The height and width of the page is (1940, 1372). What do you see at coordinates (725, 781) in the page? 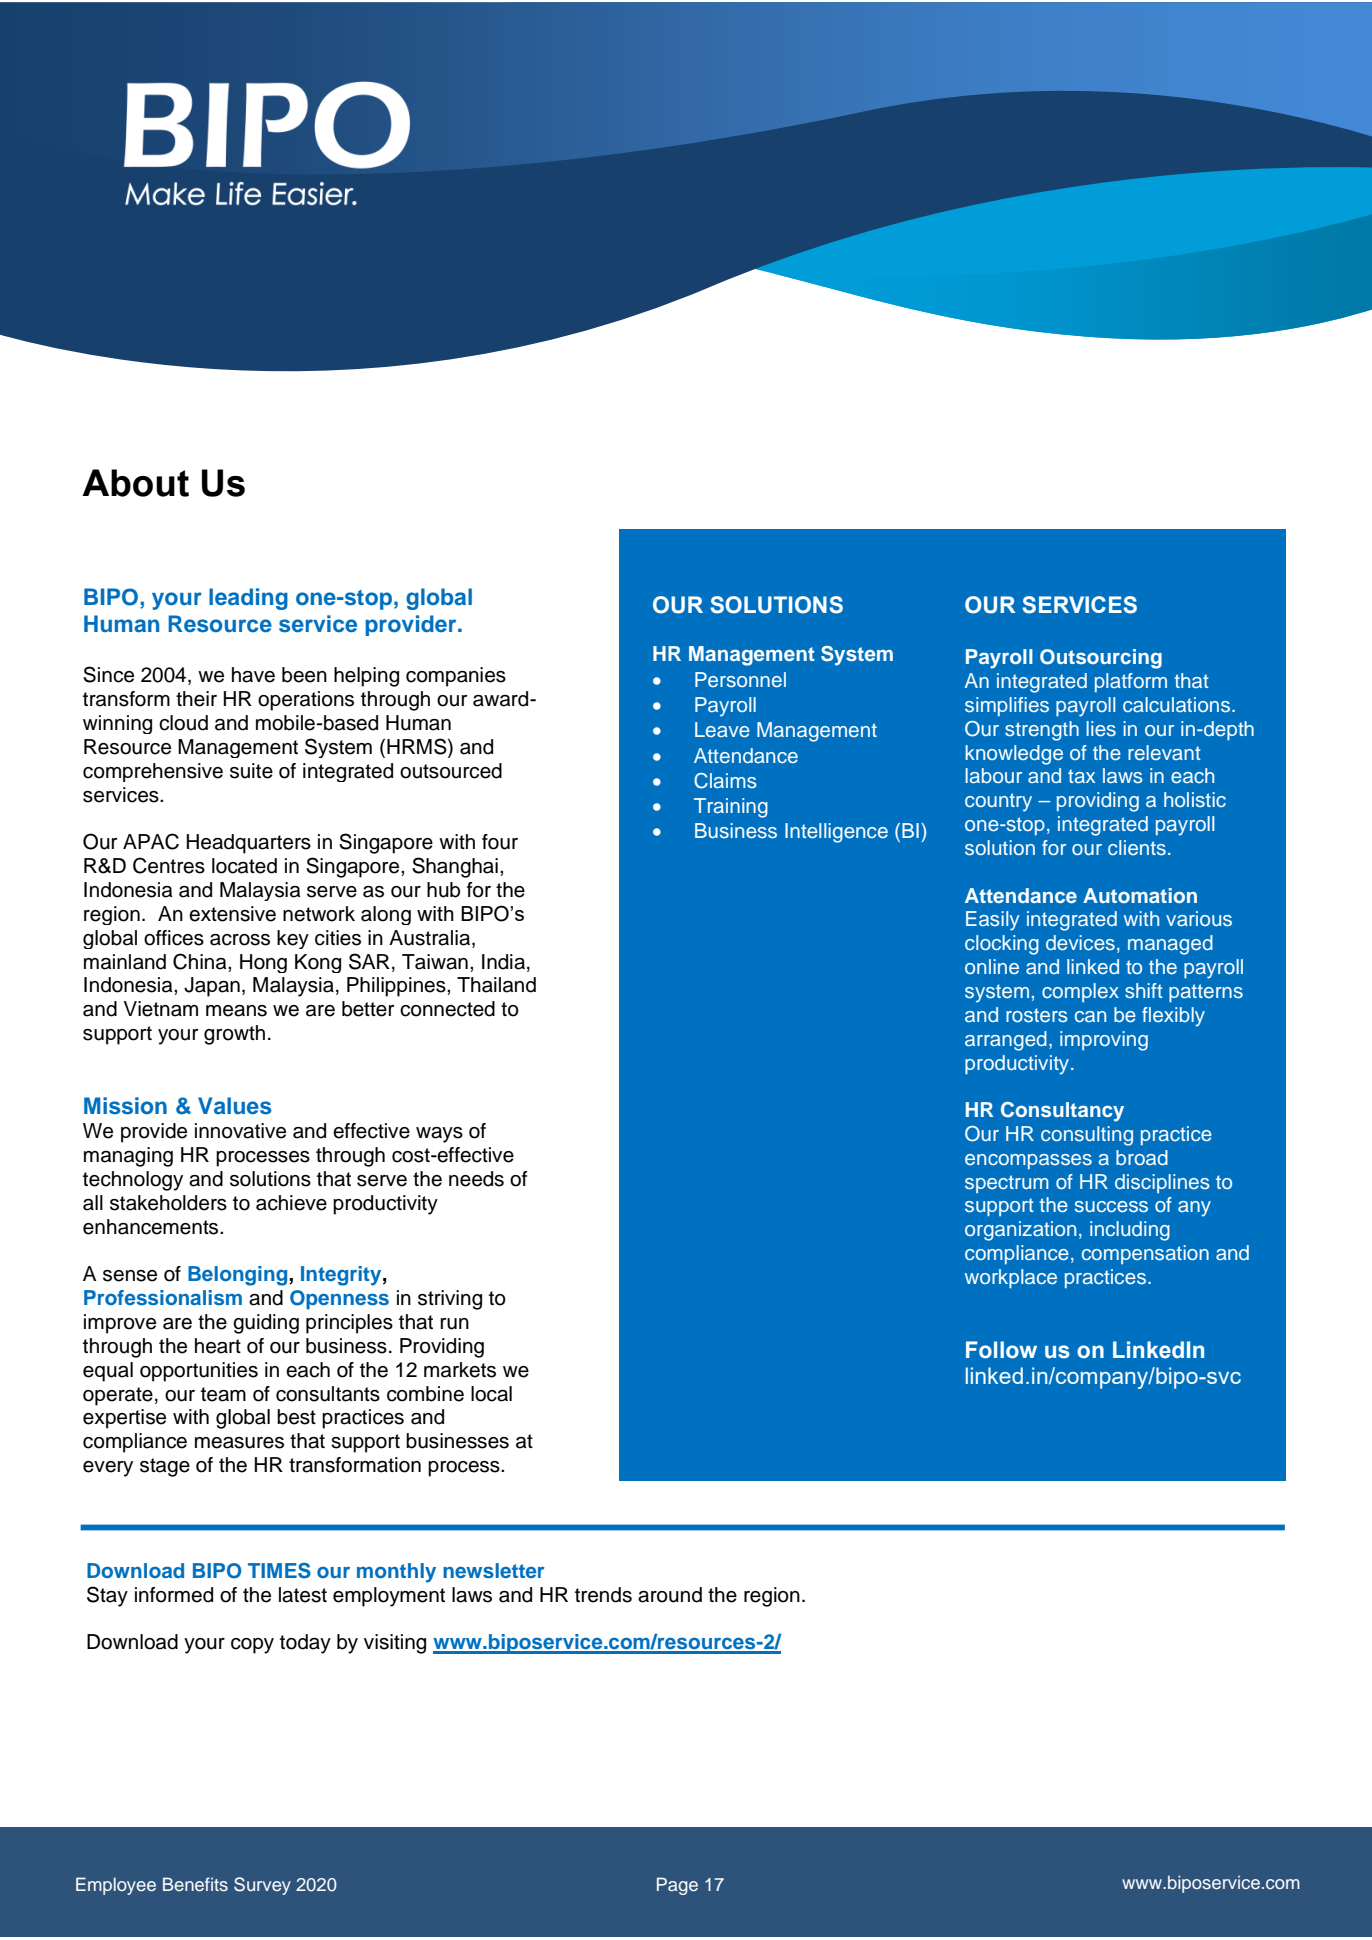
I see `Claims` at bounding box center [725, 781].
